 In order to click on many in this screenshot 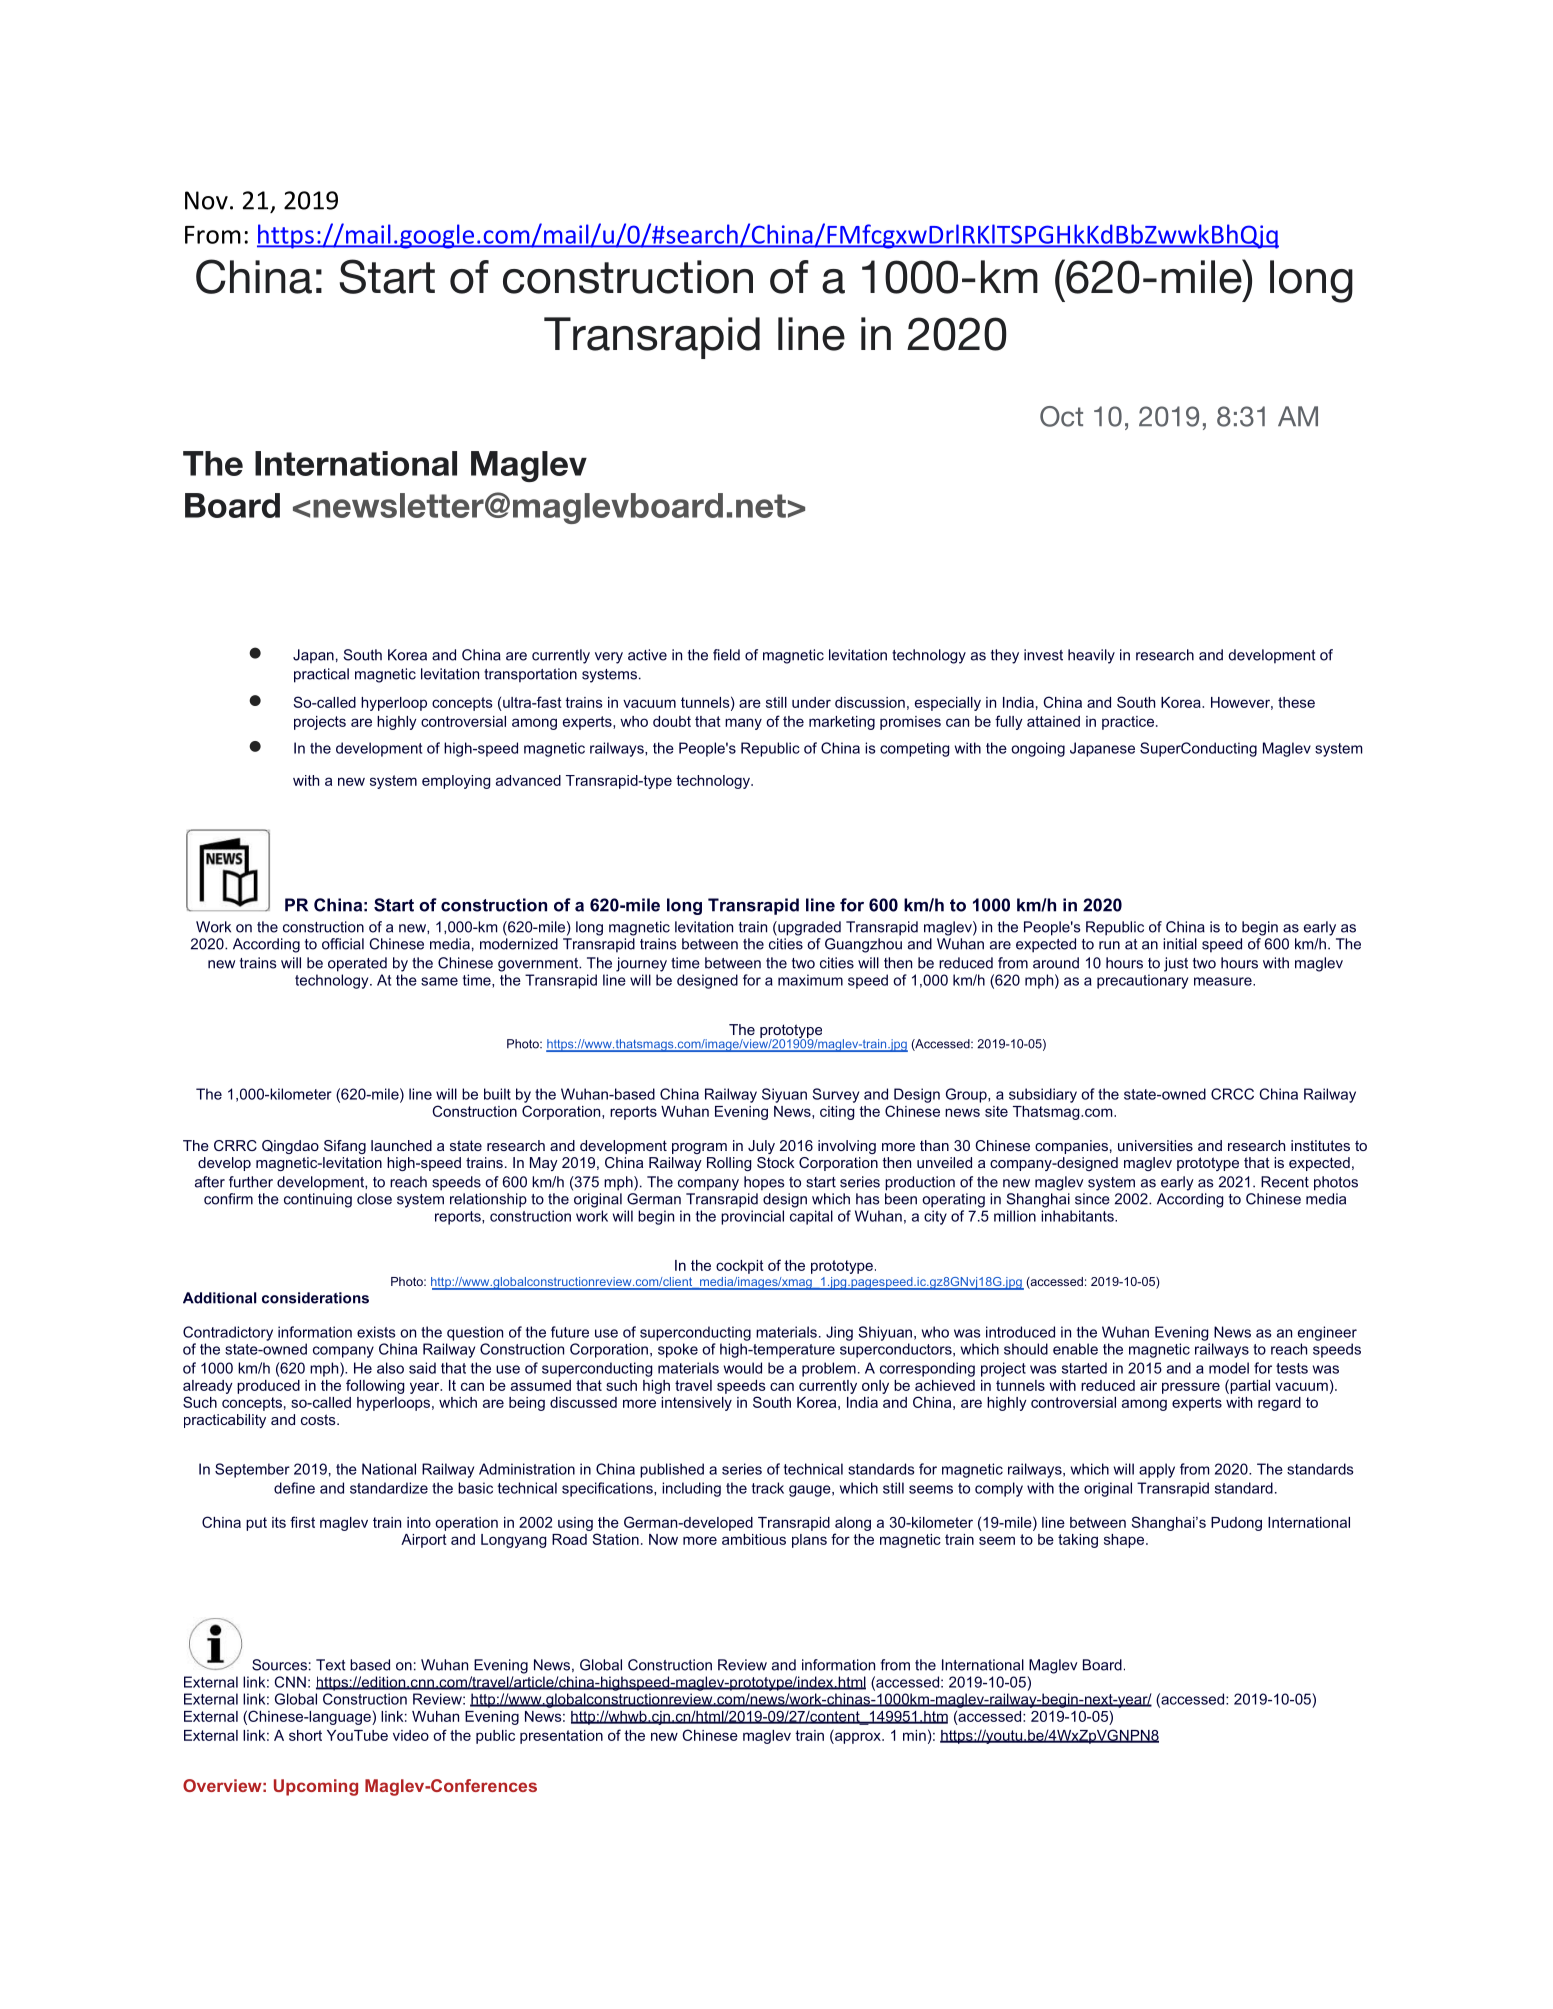, I will do `click(743, 724)`.
